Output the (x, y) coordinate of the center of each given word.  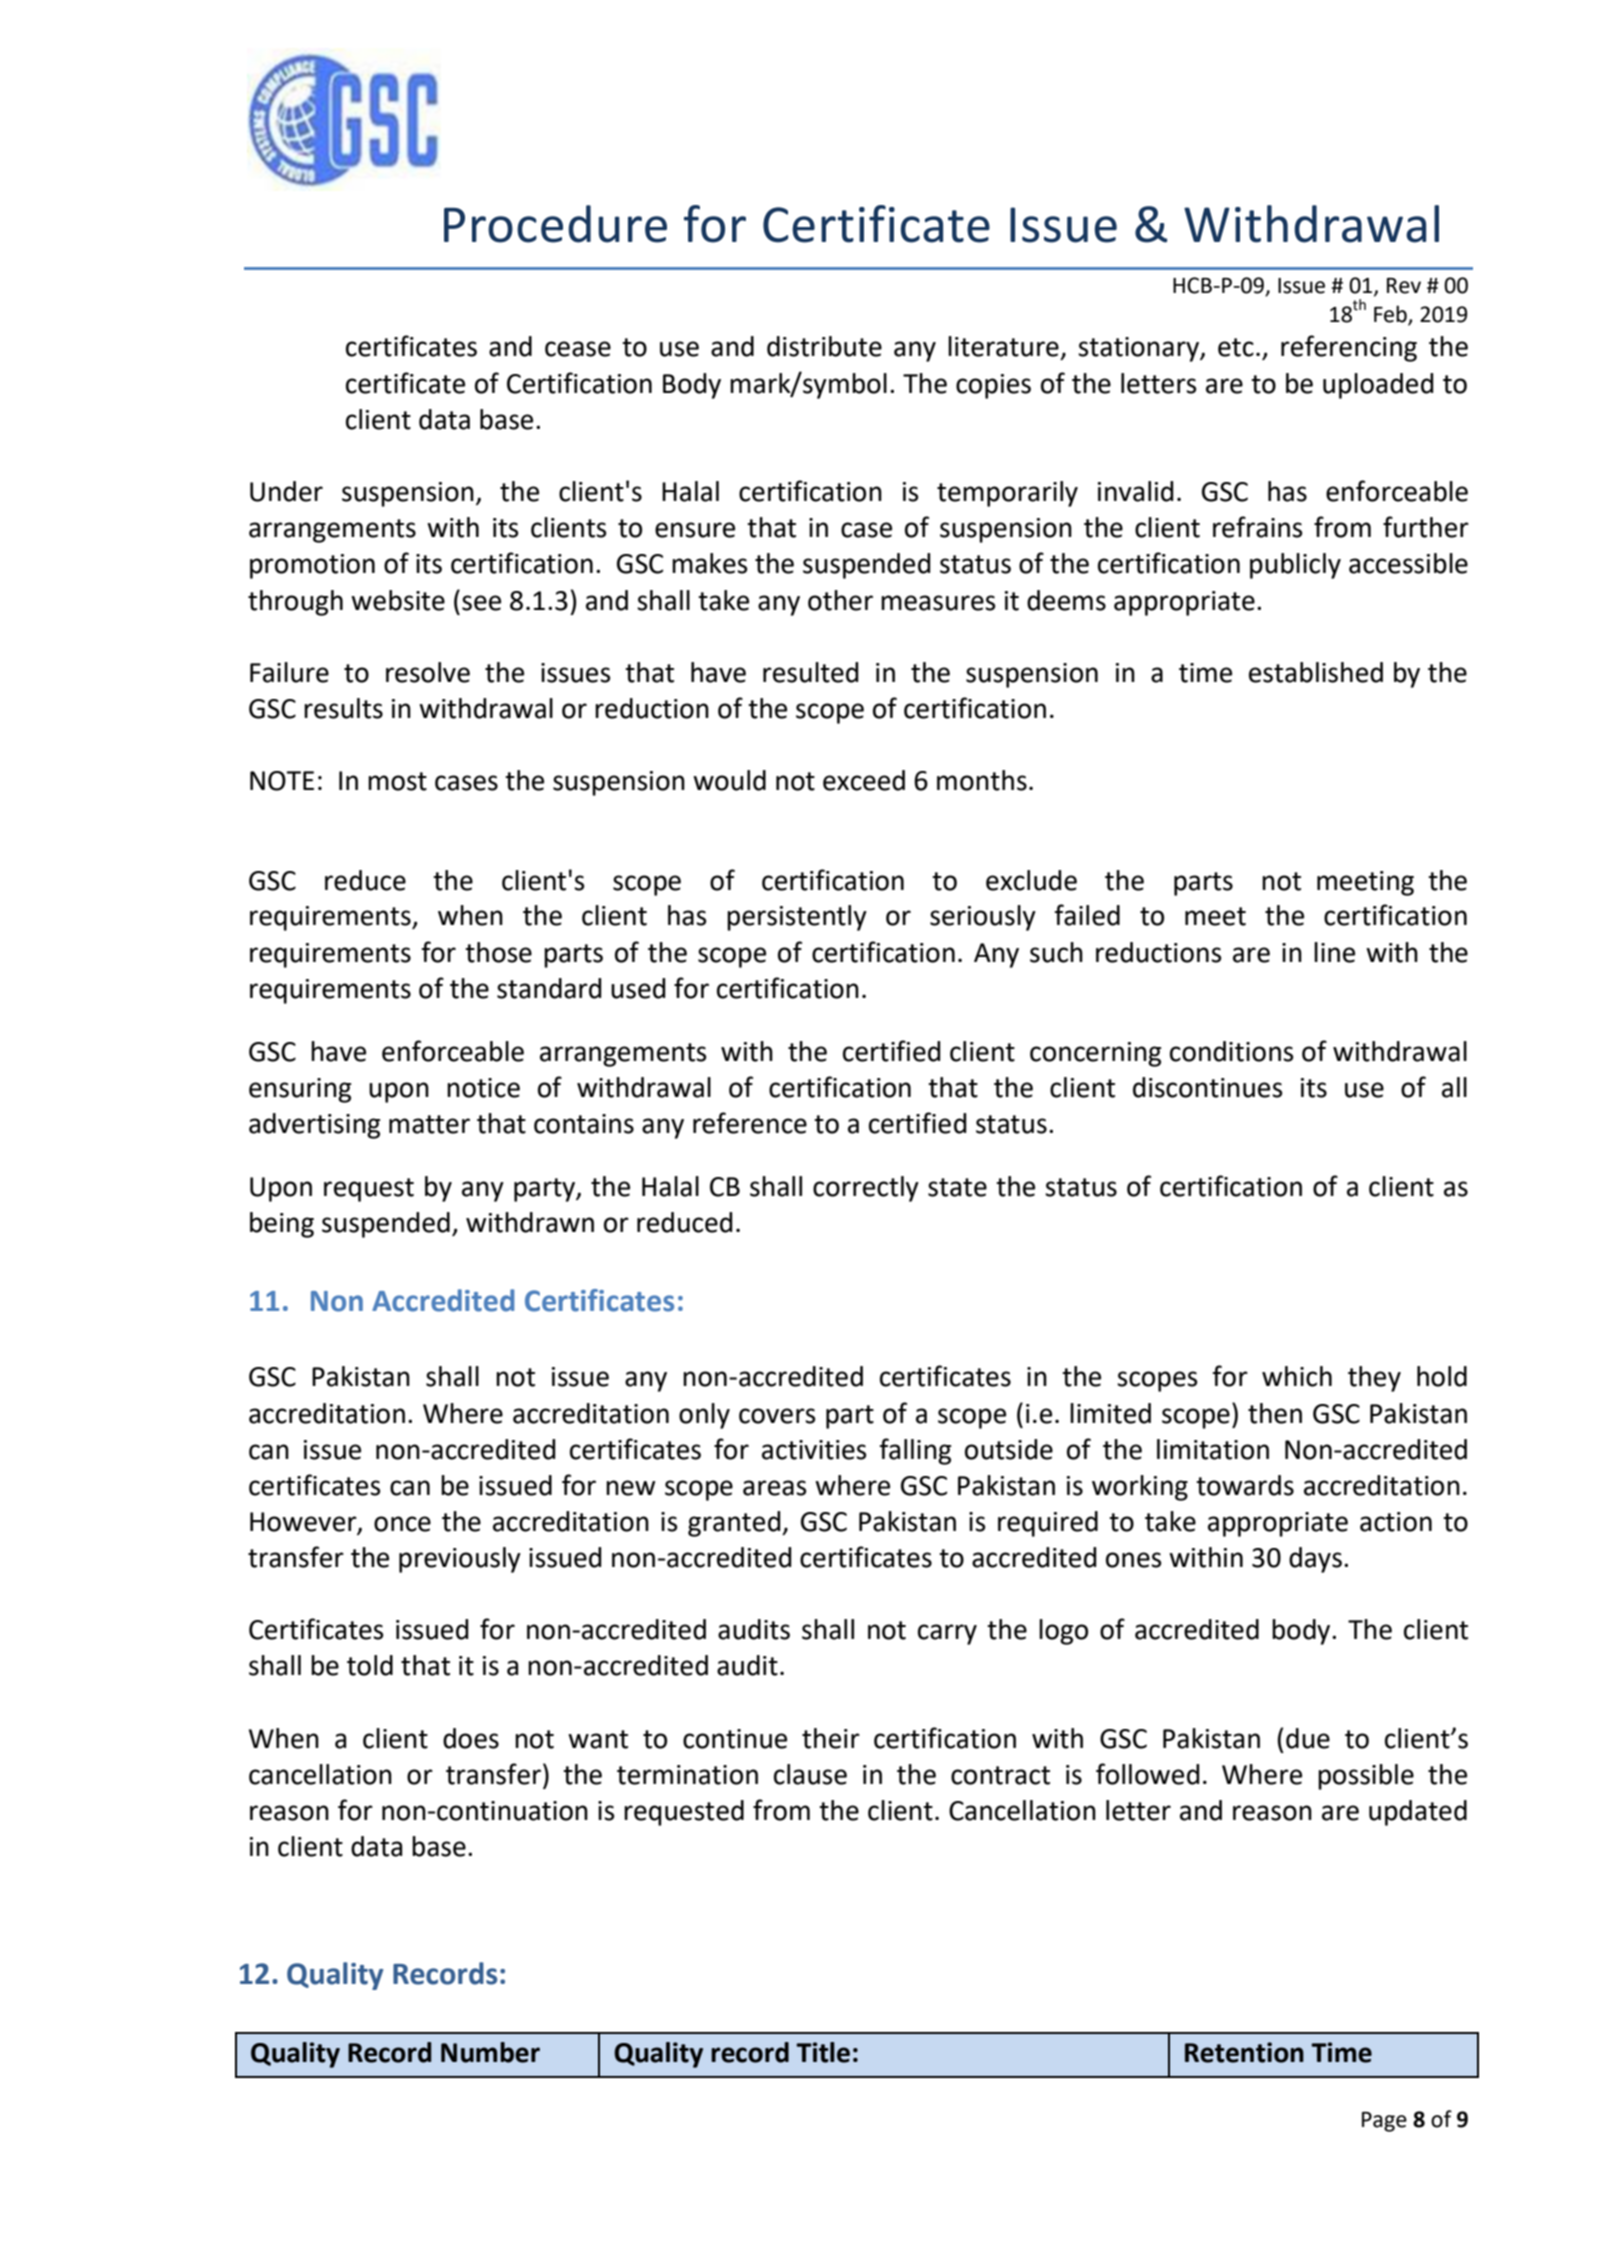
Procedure (555, 224)
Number (490, 2052)
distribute (824, 346)
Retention (1244, 2052)
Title (823, 2052)
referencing (1349, 348)
